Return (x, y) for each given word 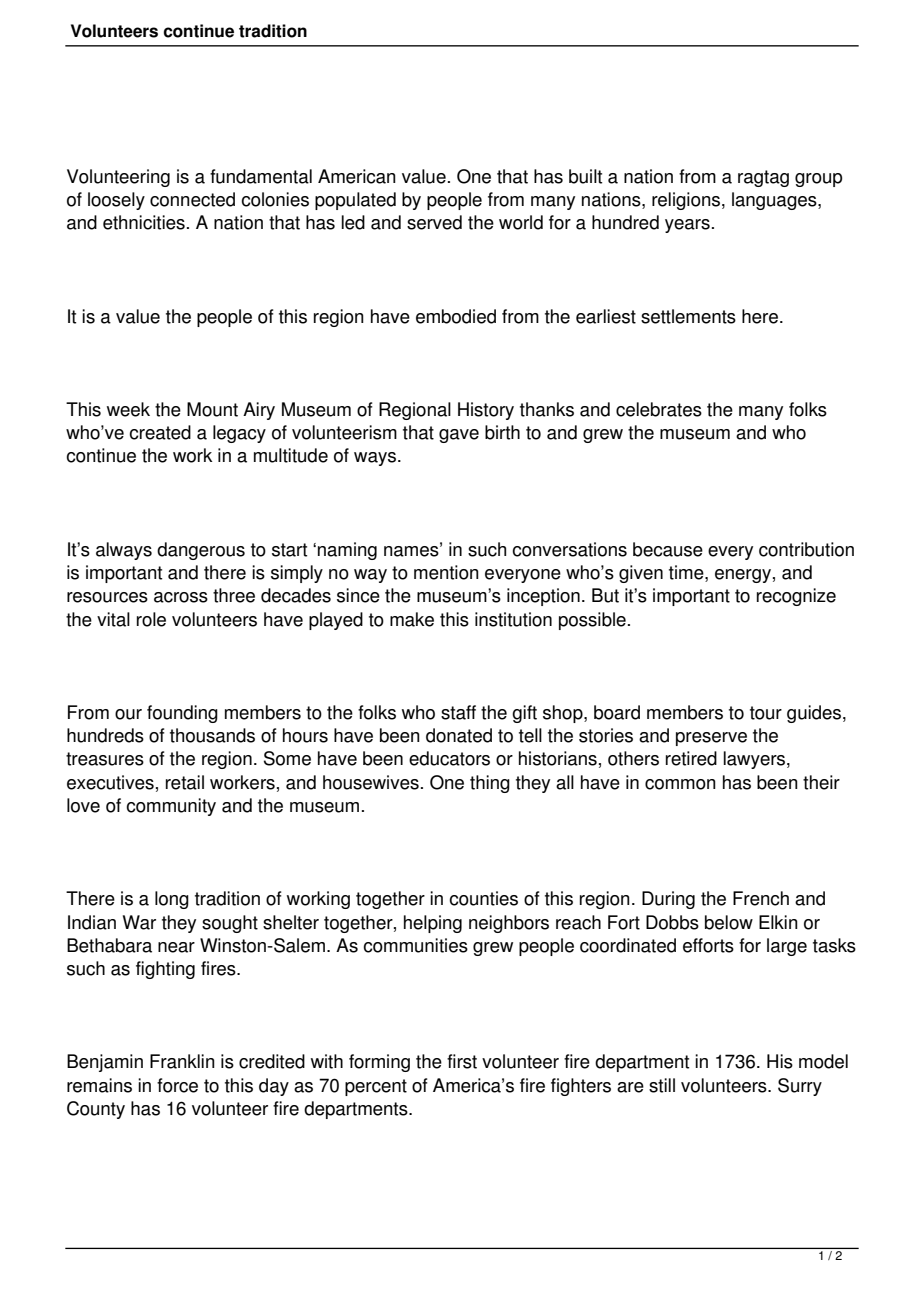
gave (459, 436)
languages (775, 201)
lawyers (755, 760)
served (434, 222)
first (462, 1061)
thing (490, 784)
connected (192, 199)
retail (185, 782)
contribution (806, 549)
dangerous (201, 551)
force (177, 1085)
